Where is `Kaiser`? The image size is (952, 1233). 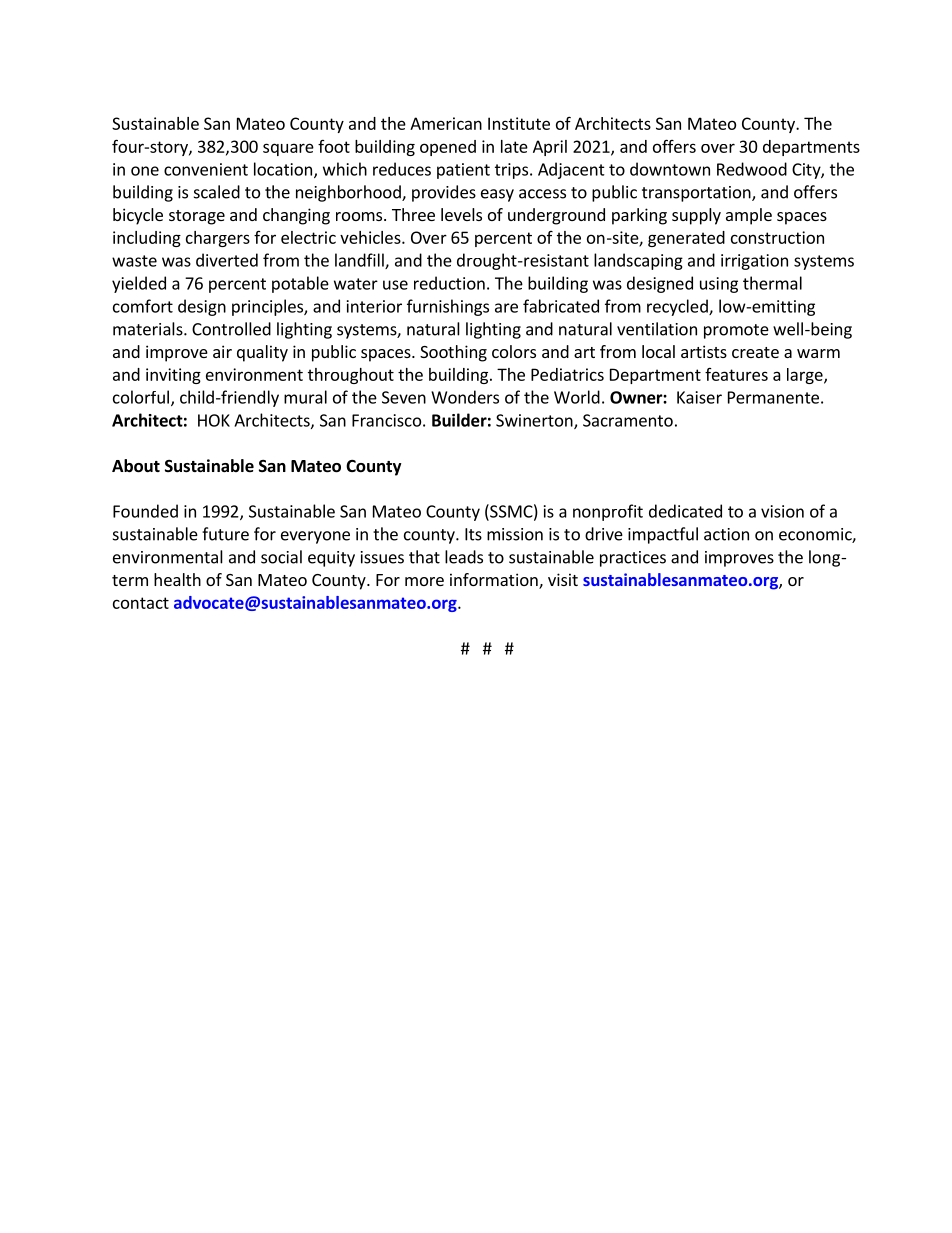
Kaiser is located at coordinates (699, 397).
